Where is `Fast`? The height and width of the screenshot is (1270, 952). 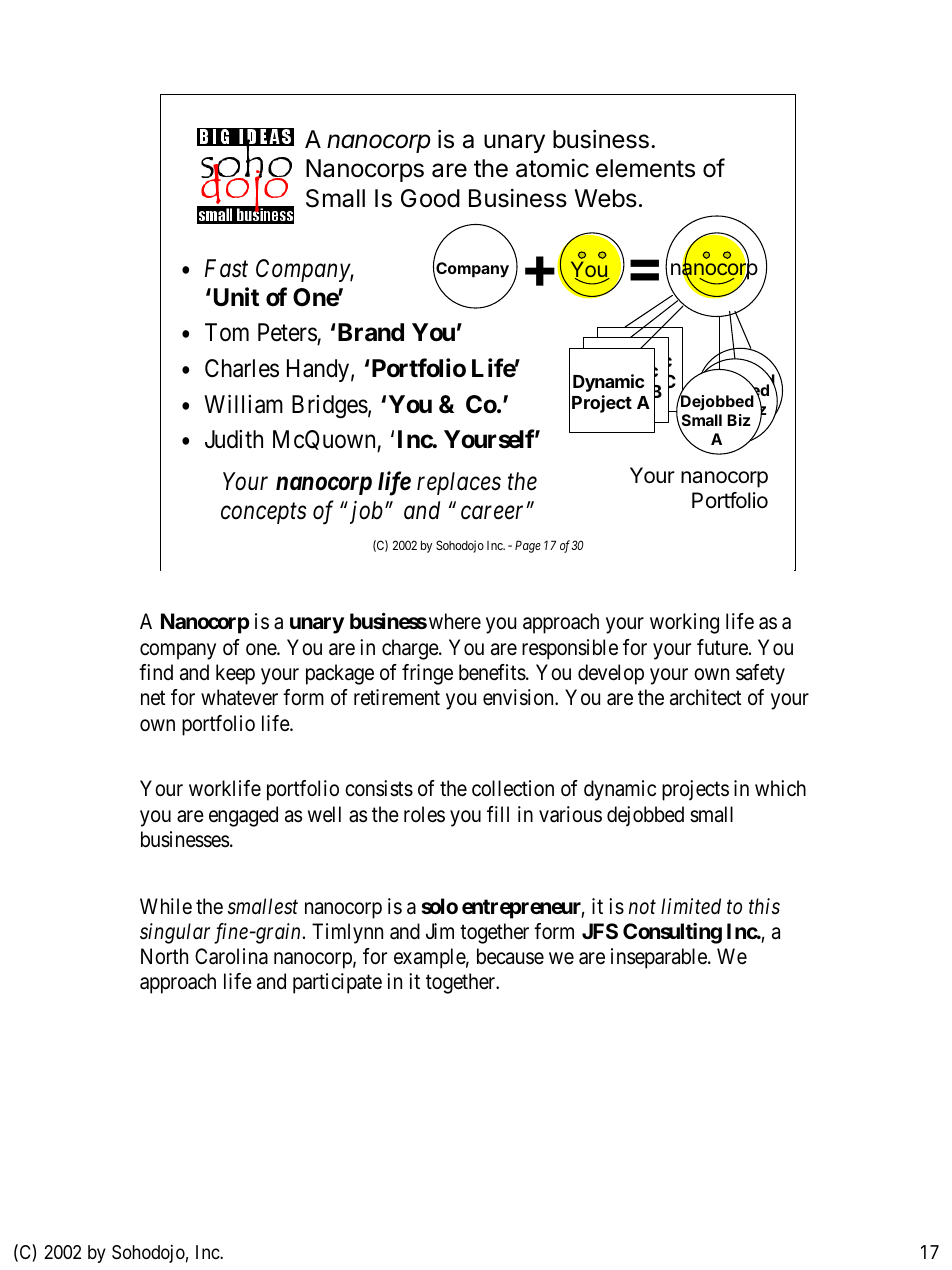
Fast is located at coordinates (226, 268).
